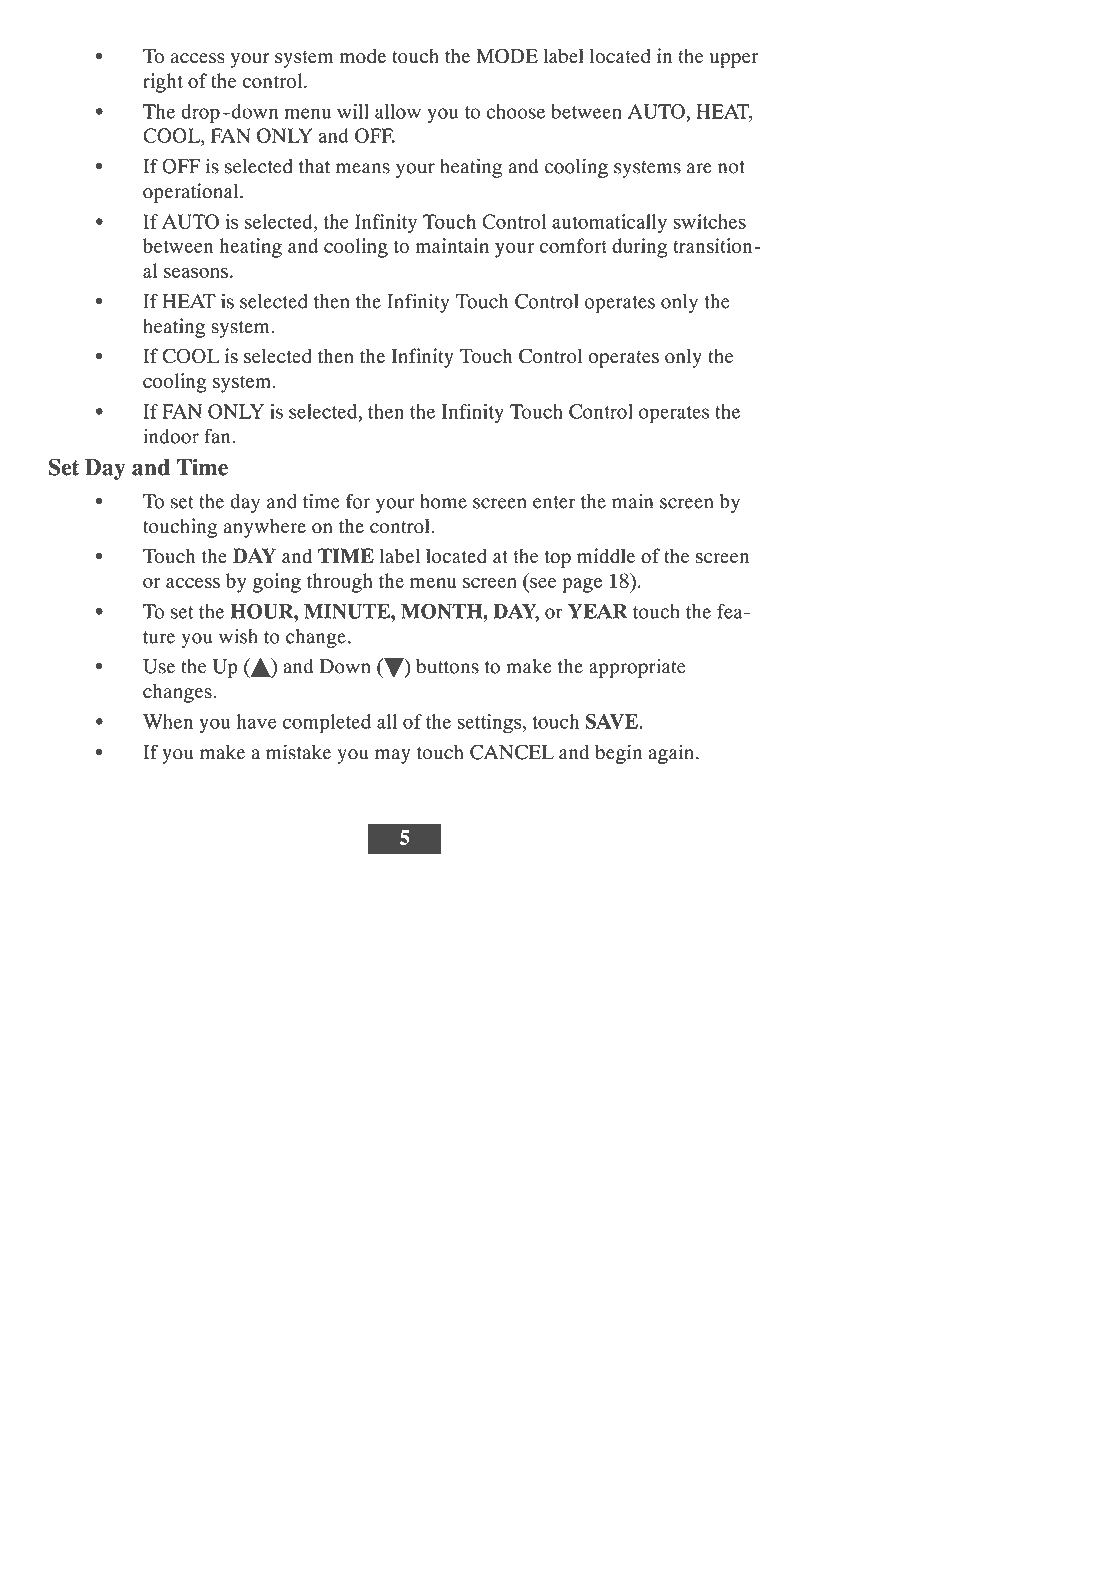 The width and height of the image is (1115, 1579). Describe the element at coordinates (398, 111) in the image. I see `allow` at that location.
